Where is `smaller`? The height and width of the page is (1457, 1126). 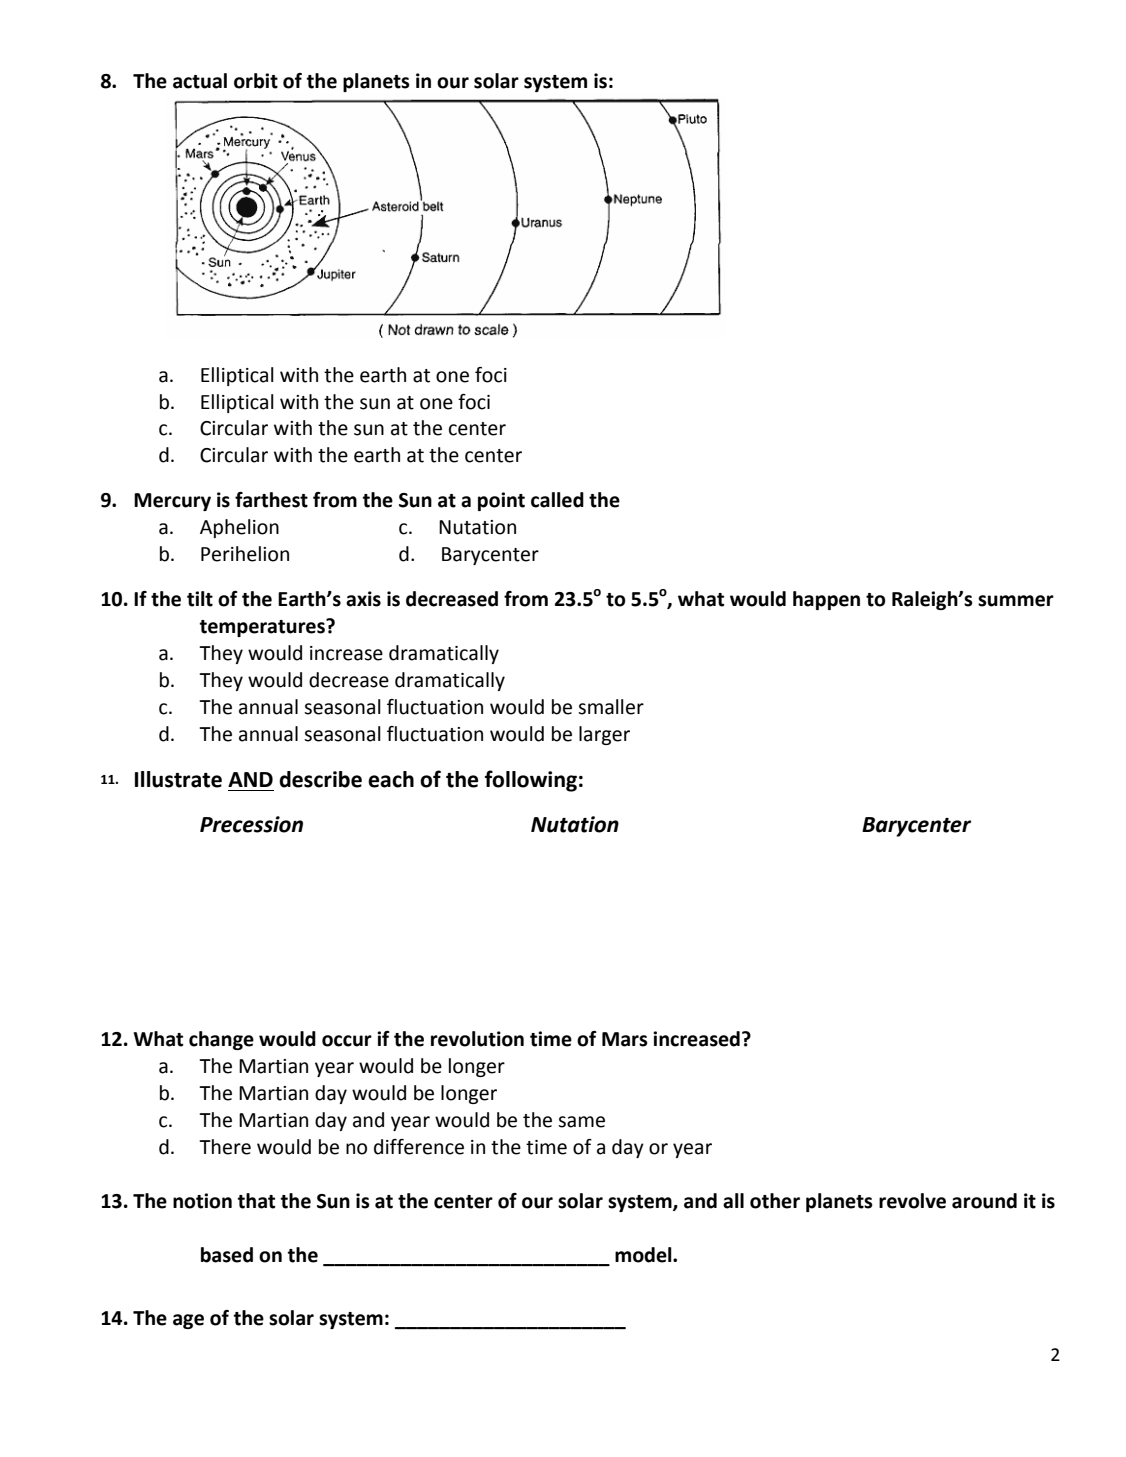
smaller is located at coordinates (611, 707).
